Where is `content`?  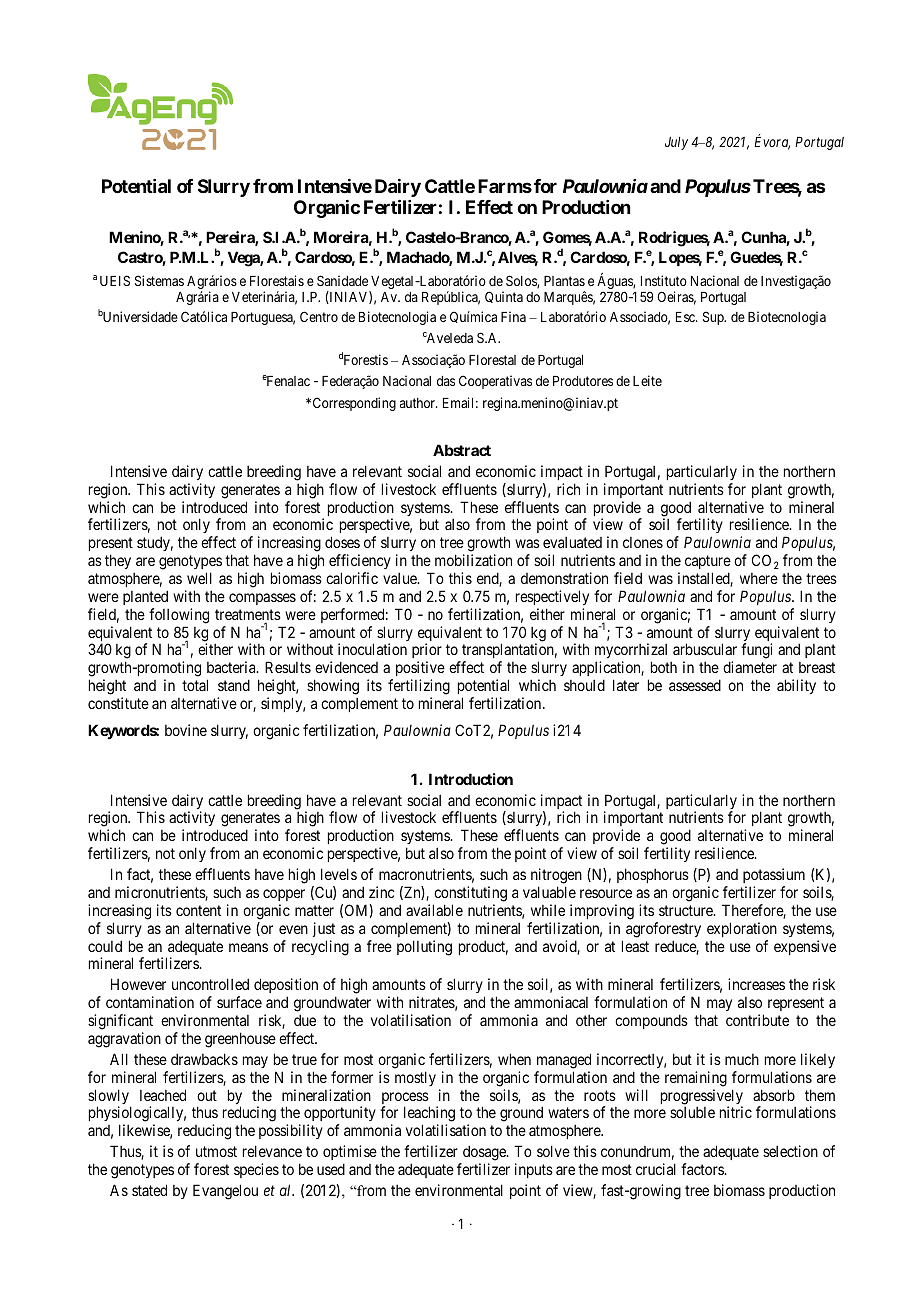 content is located at coordinates (198, 910).
